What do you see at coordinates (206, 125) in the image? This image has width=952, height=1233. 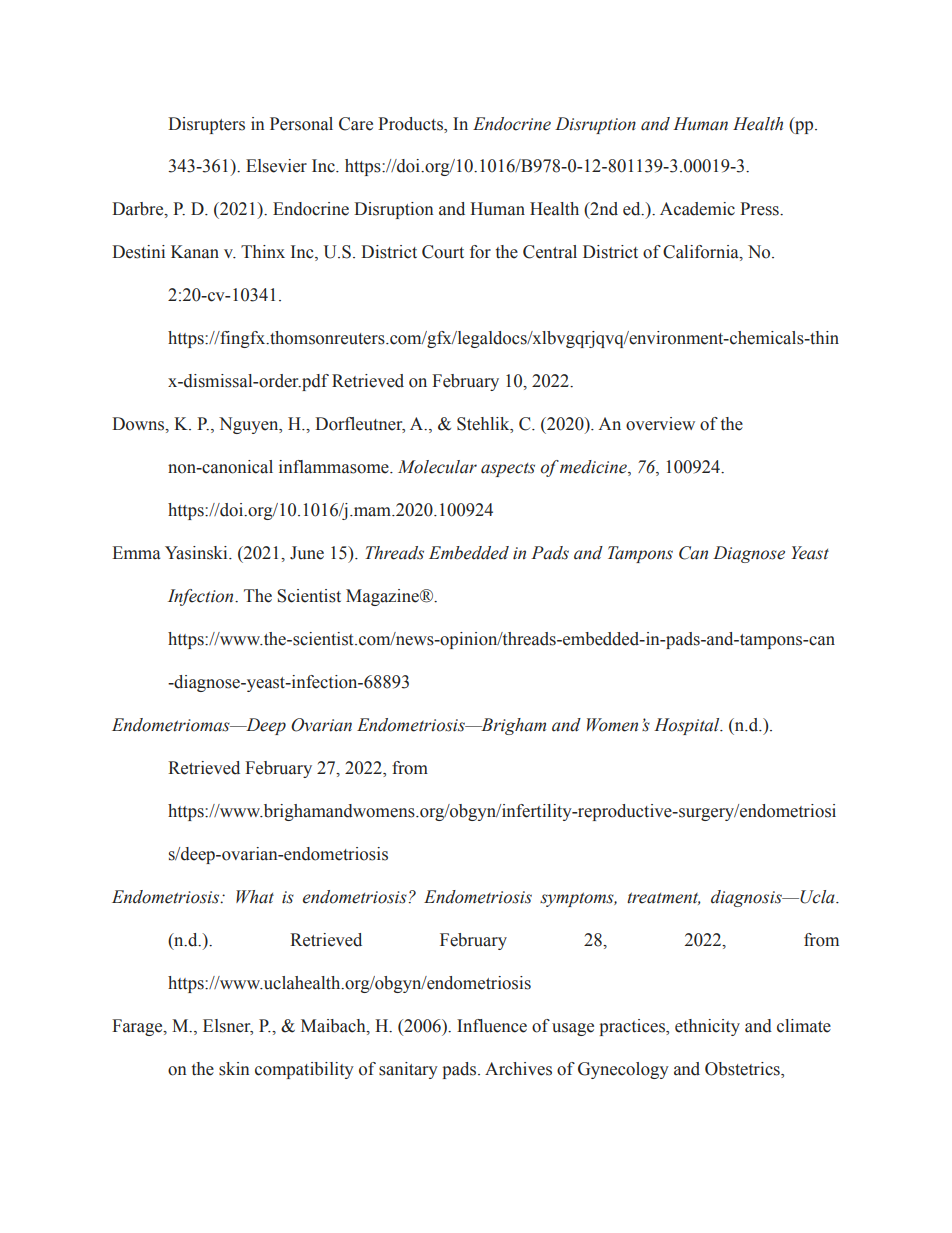 I see `Disrupters` at bounding box center [206, 125].
